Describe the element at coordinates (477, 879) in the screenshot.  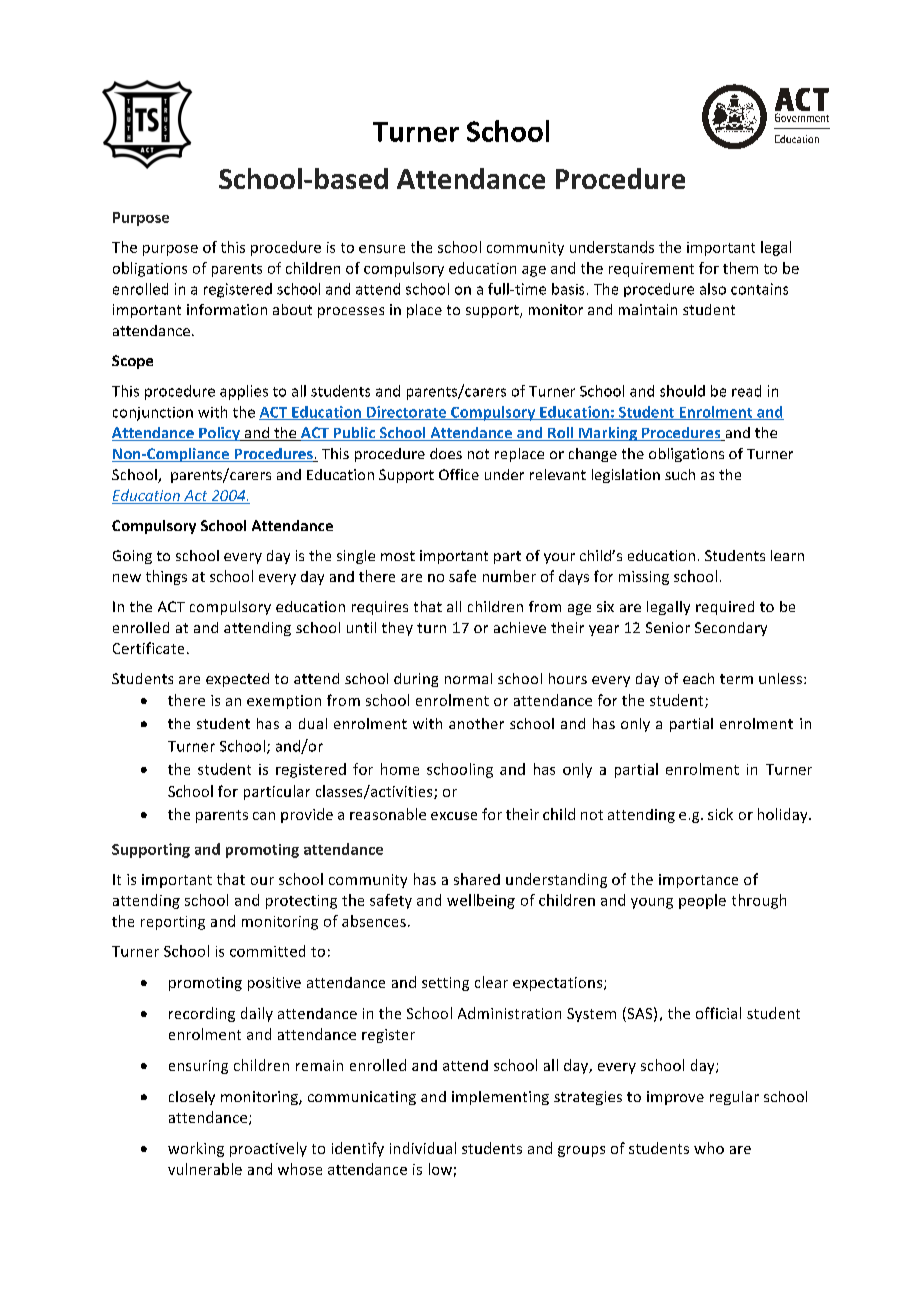
I see `shared` at that location.
